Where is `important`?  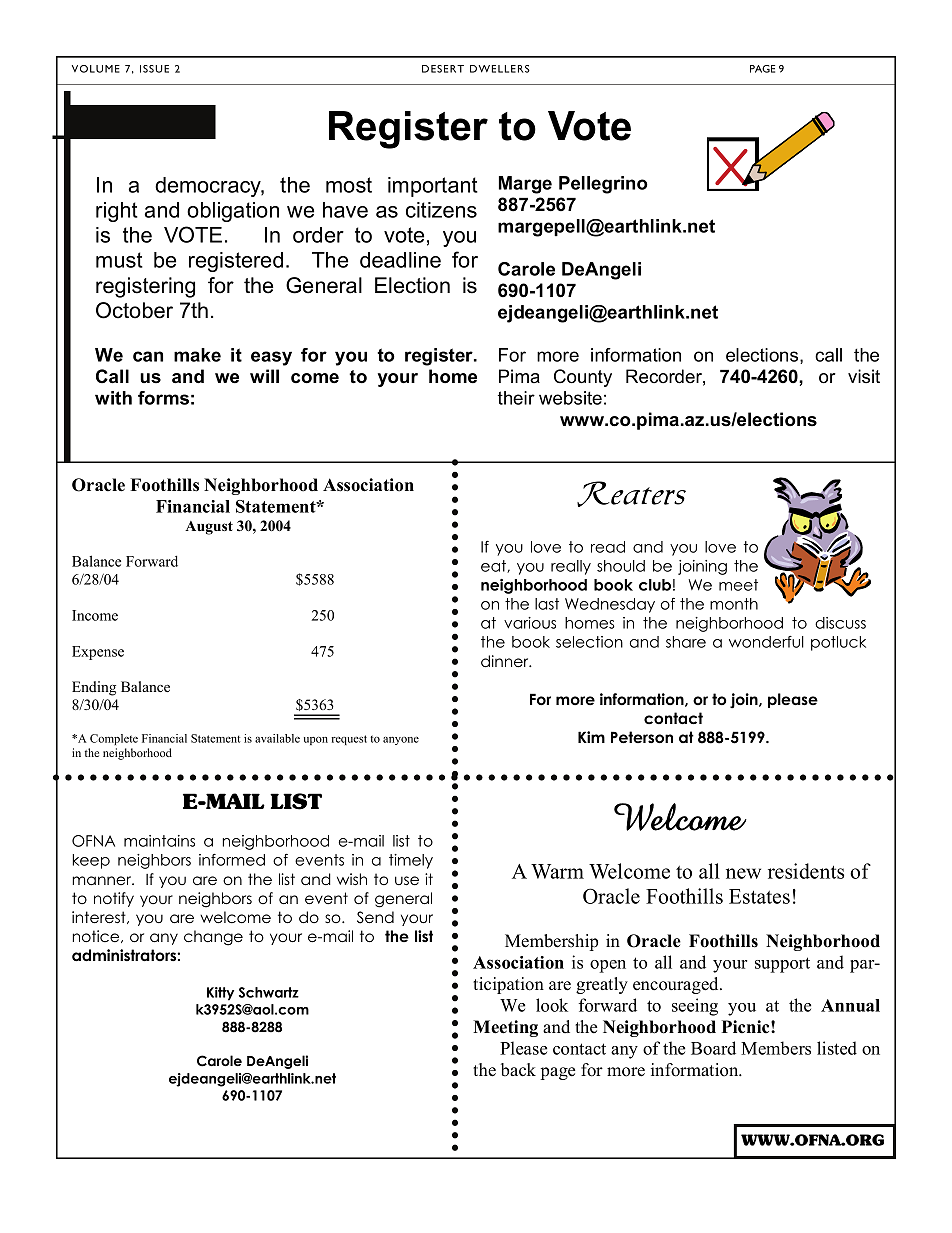
important is located at coordinates (433, 187).
